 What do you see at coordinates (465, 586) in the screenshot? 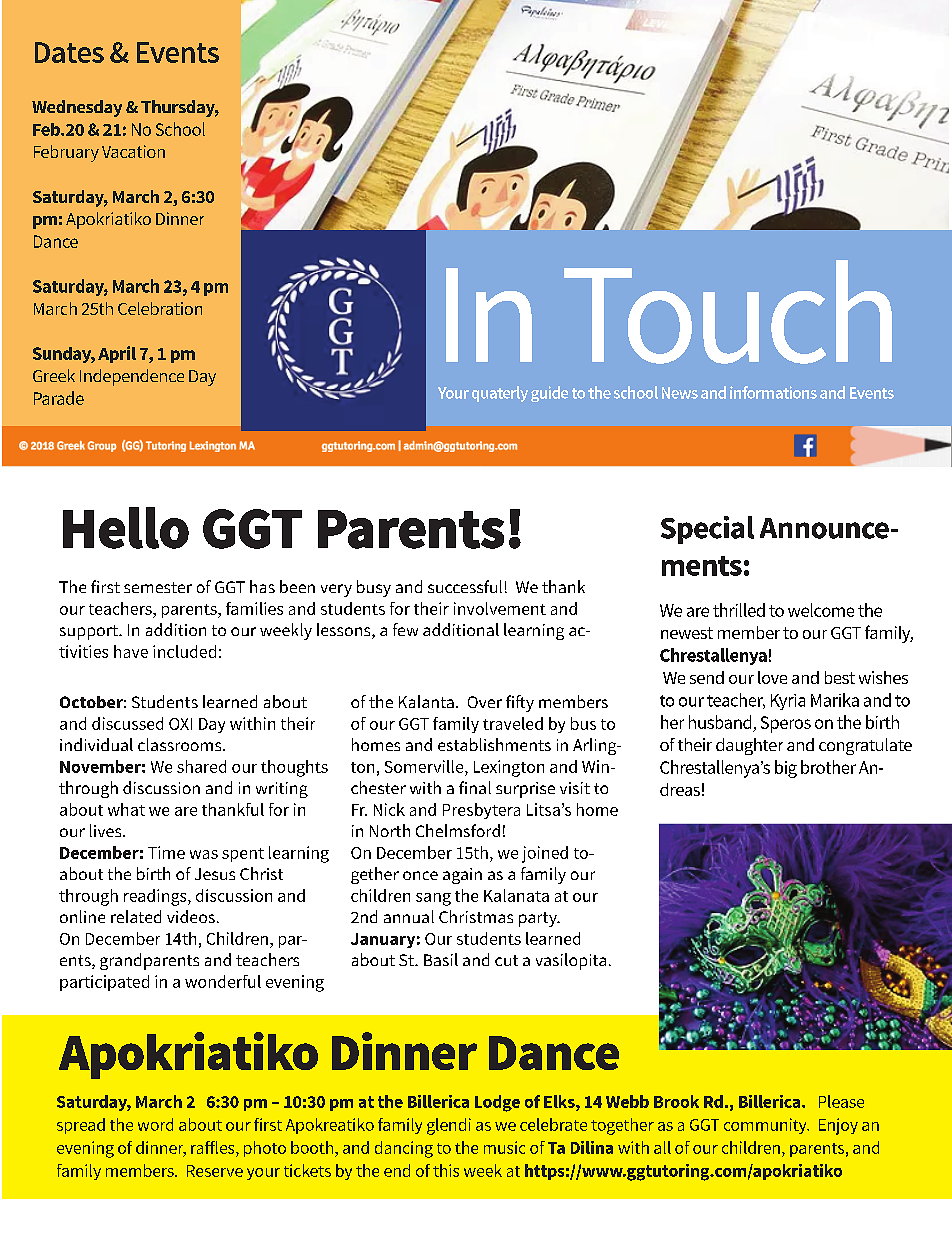
I see `successful` at bounding box center [465, 586].
